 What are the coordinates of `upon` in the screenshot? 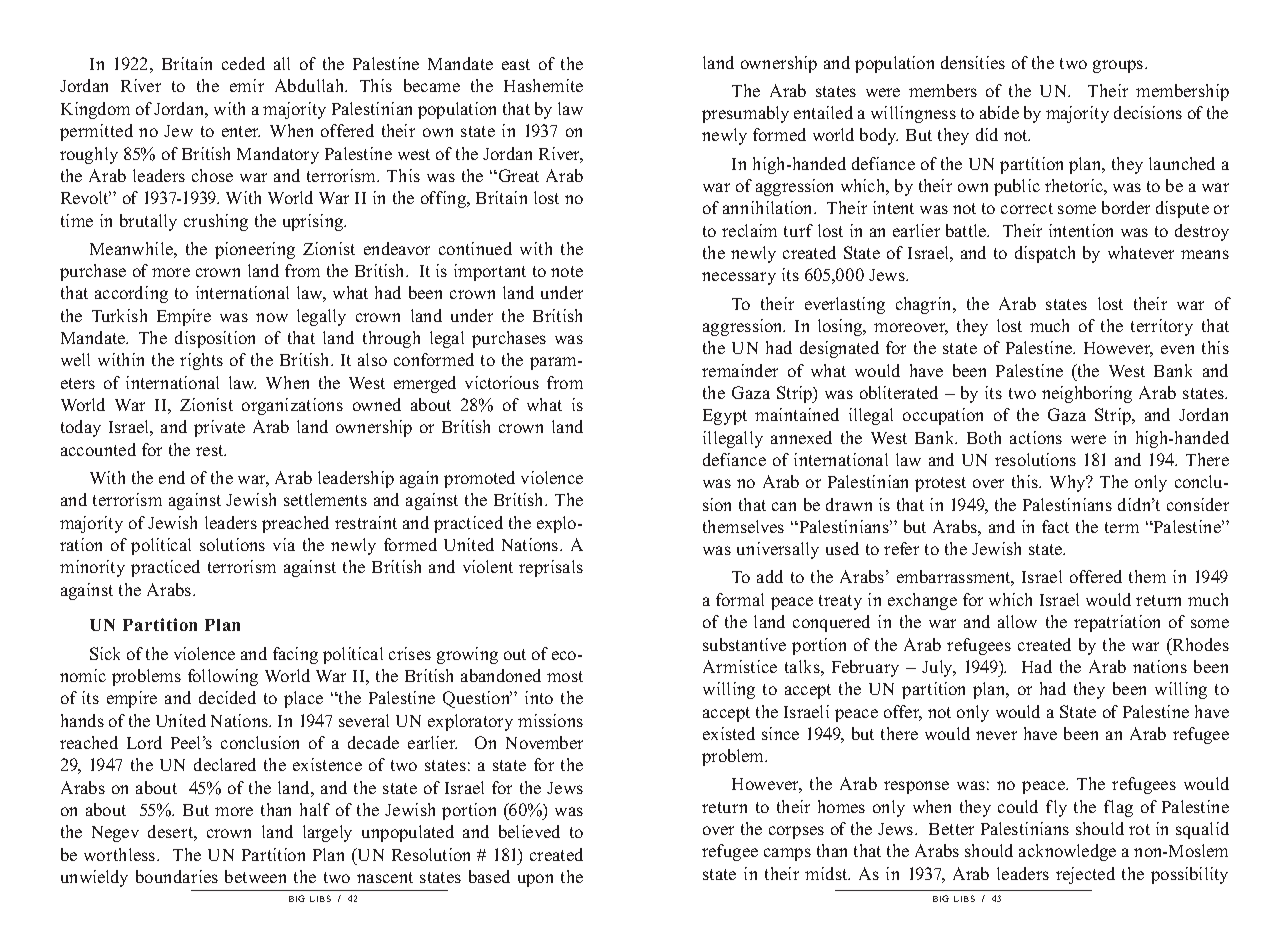 It's located at (535, 880).
